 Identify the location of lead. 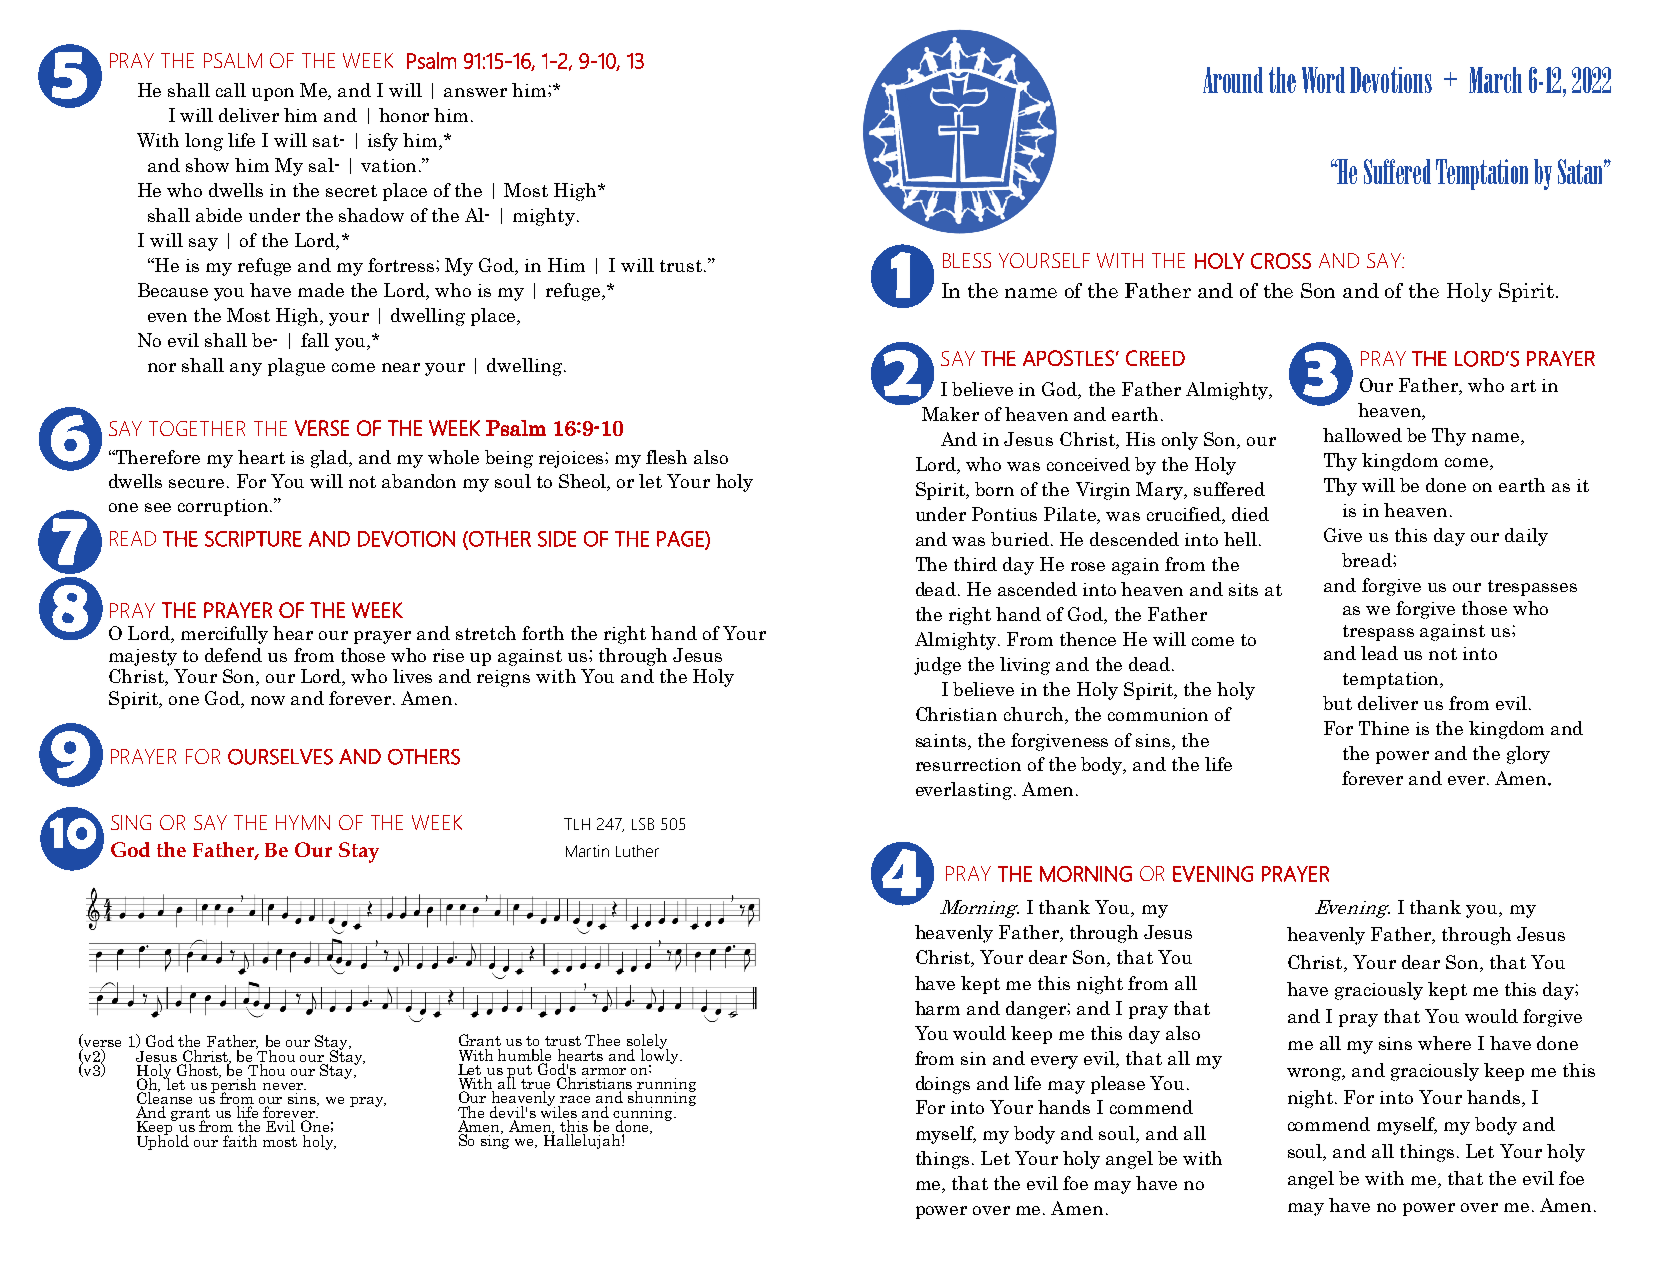
(1379, 653).
